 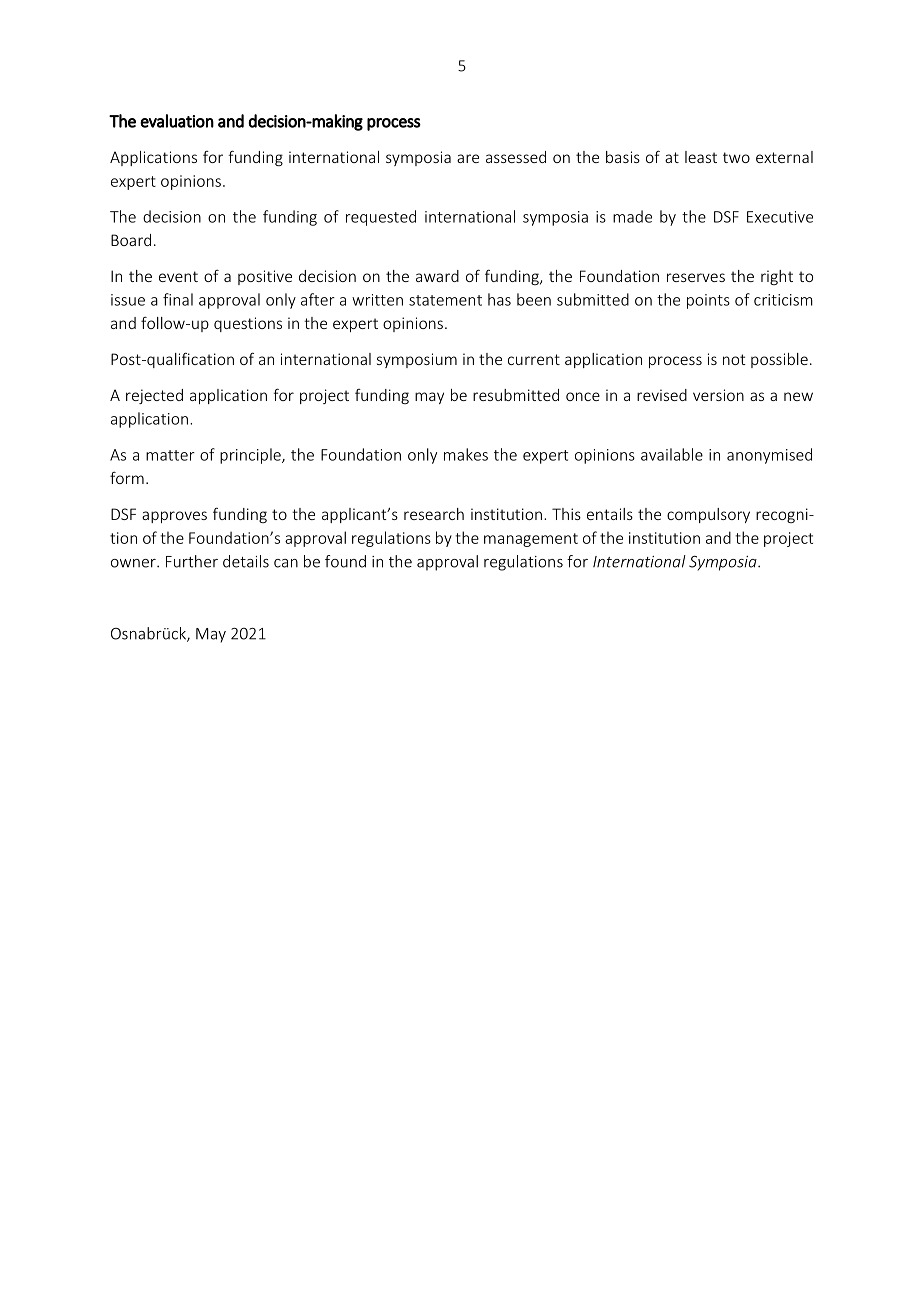 I want to click on requested, so click(x=381, y=218).
